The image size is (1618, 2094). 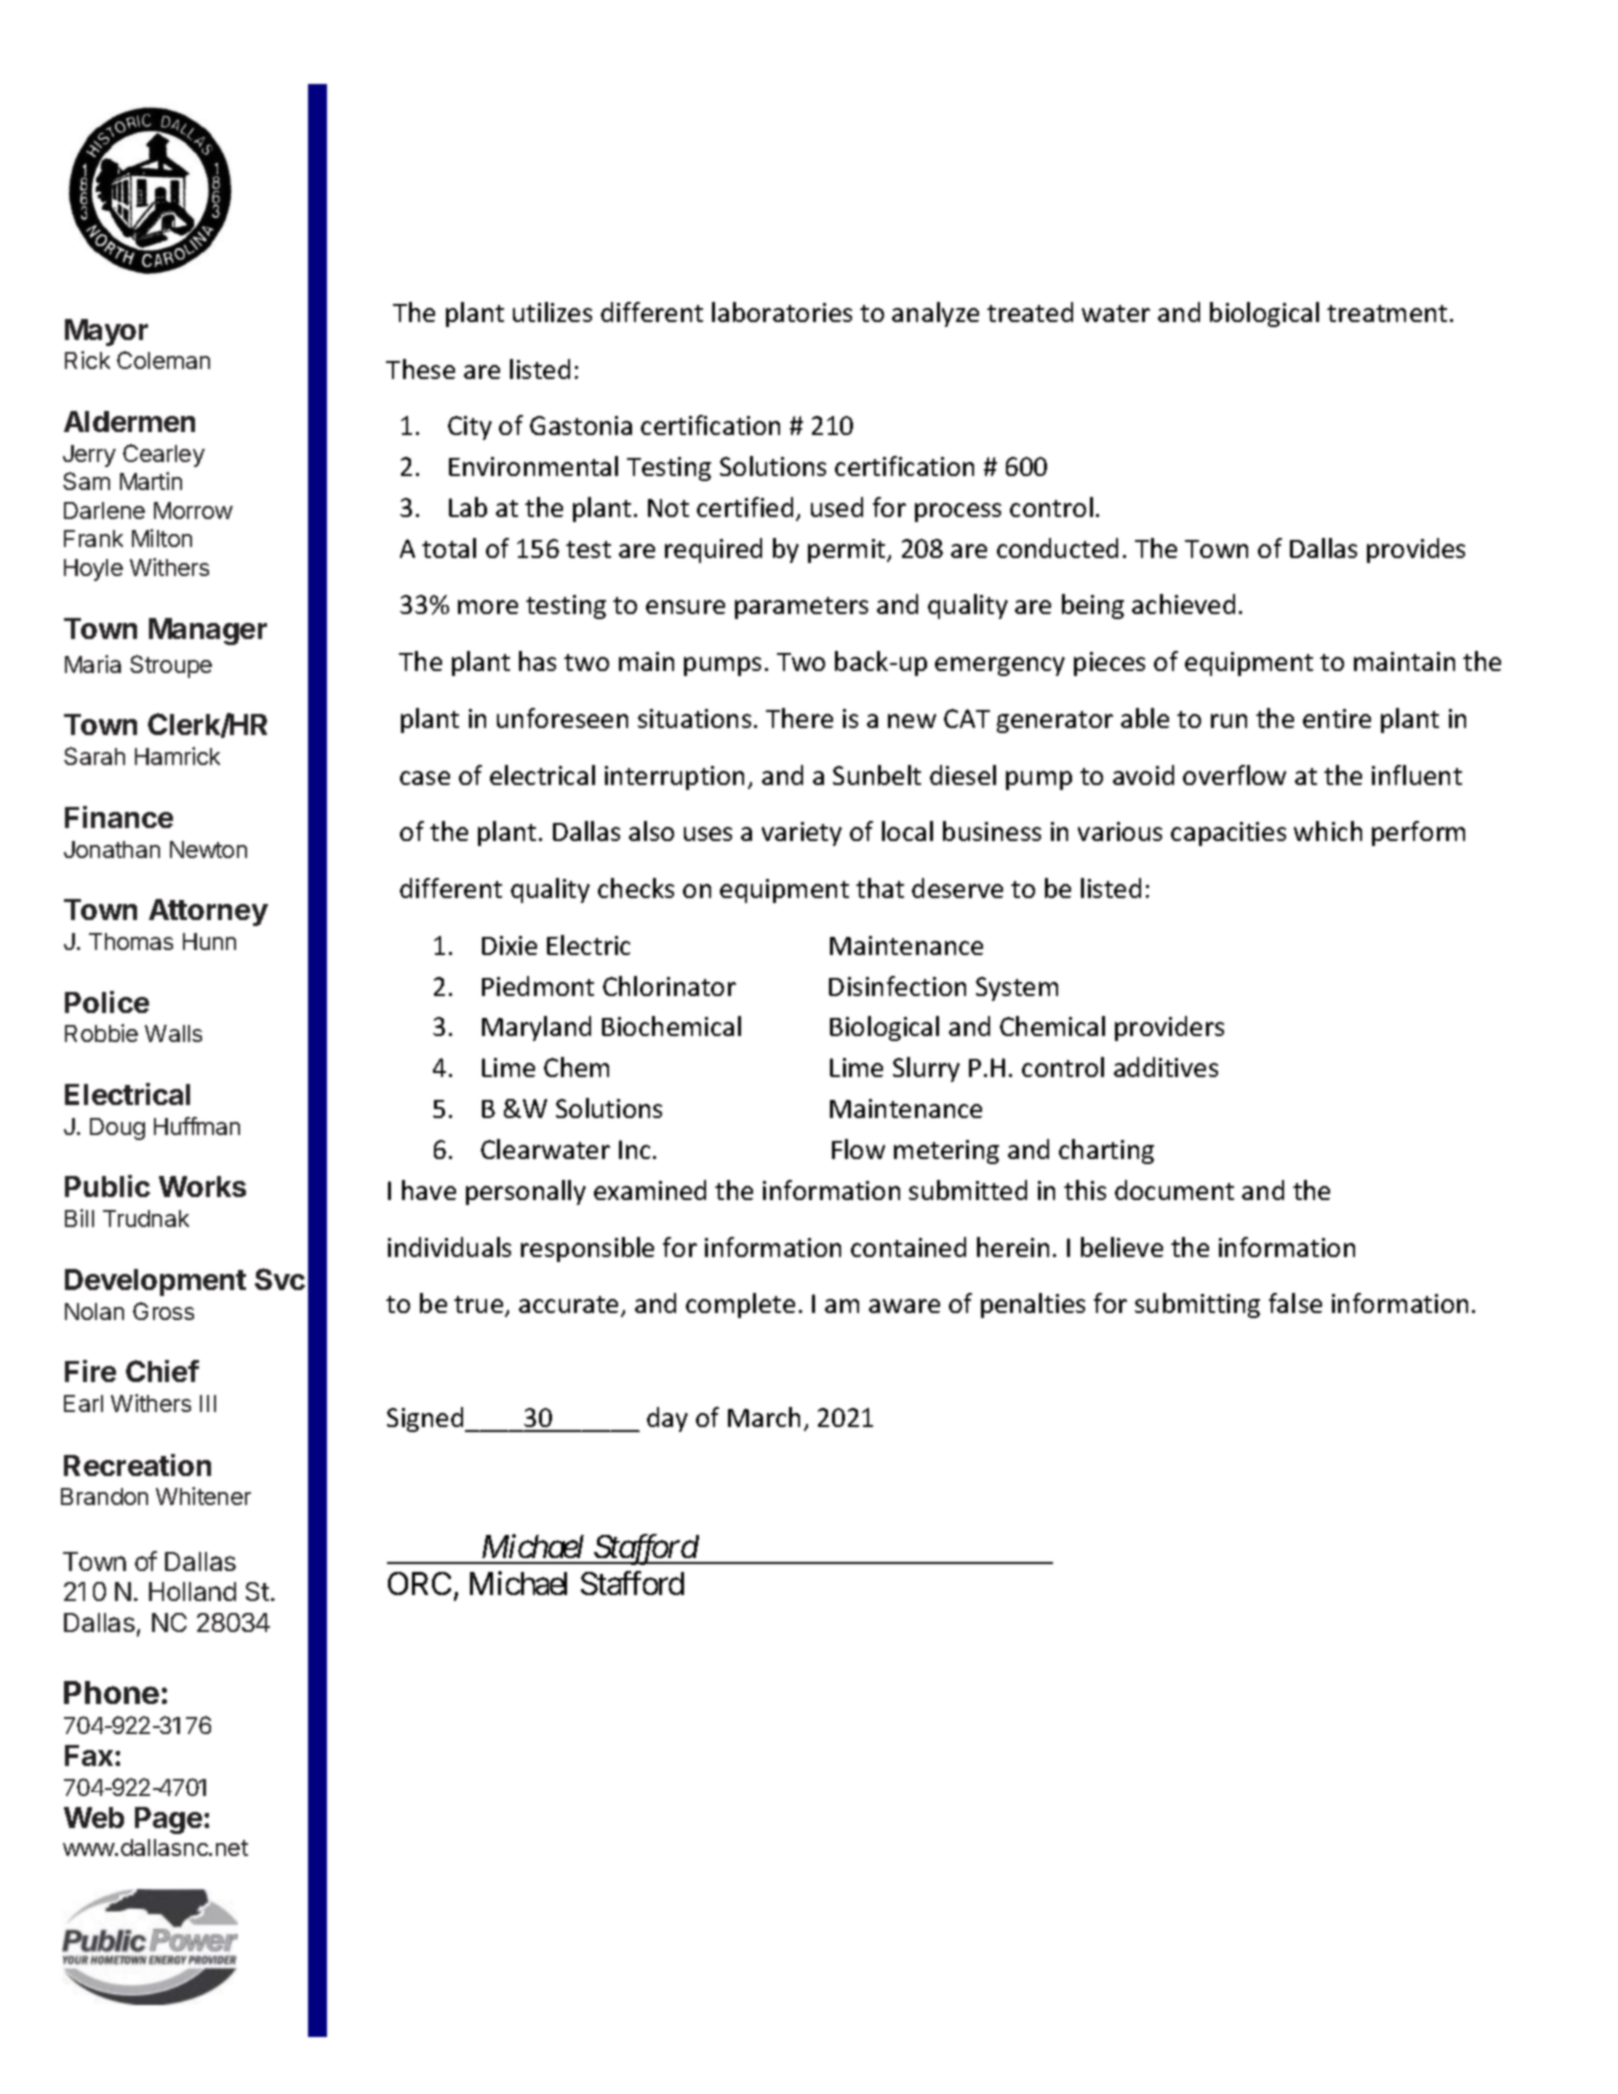 What do you see at coordinates (1295, 1303) in the screenshot?
I see `false` at bounding box center [1295, 1303].
